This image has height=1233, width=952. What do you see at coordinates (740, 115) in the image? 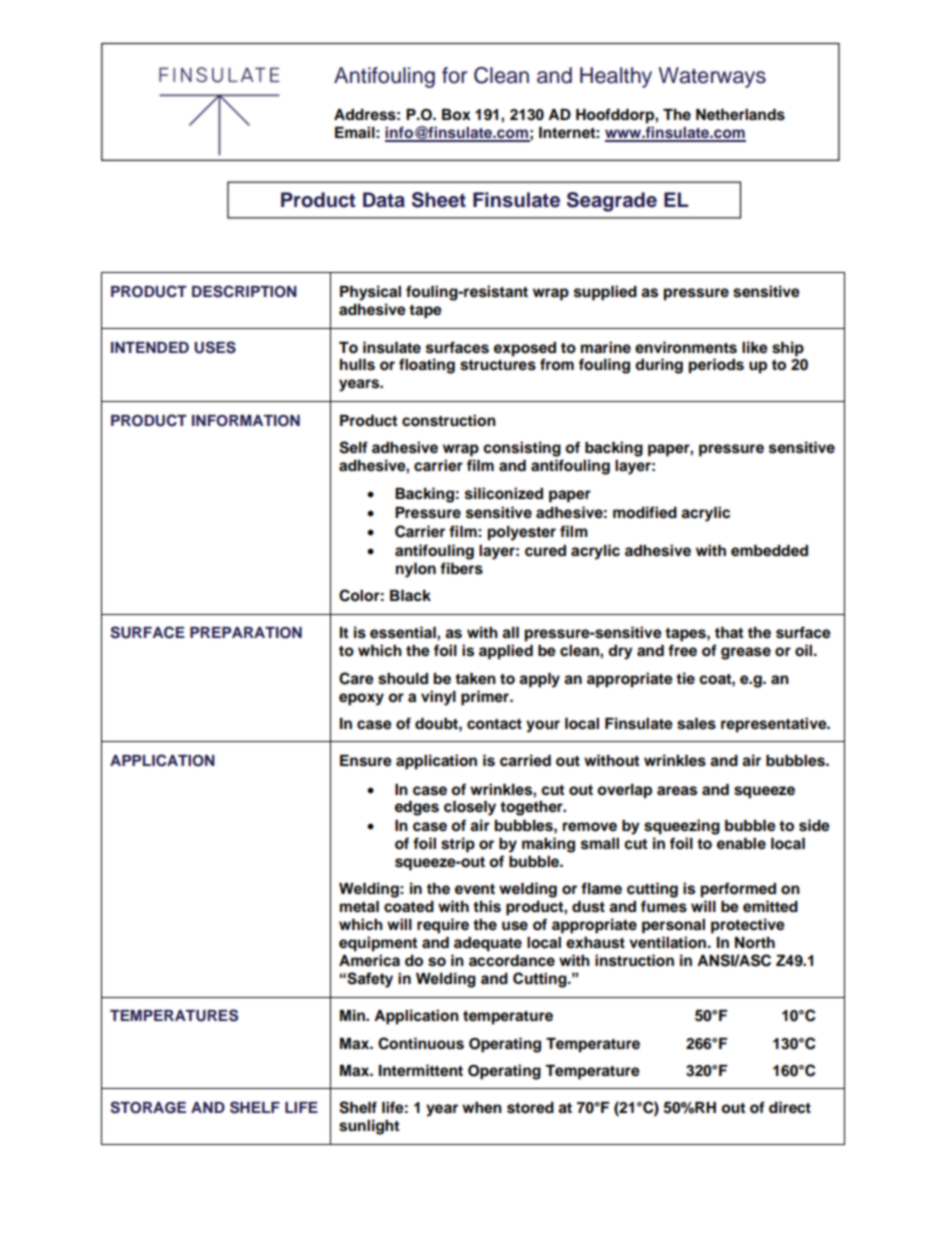
I see `Netherlands` at bounding box center [740, 115].
